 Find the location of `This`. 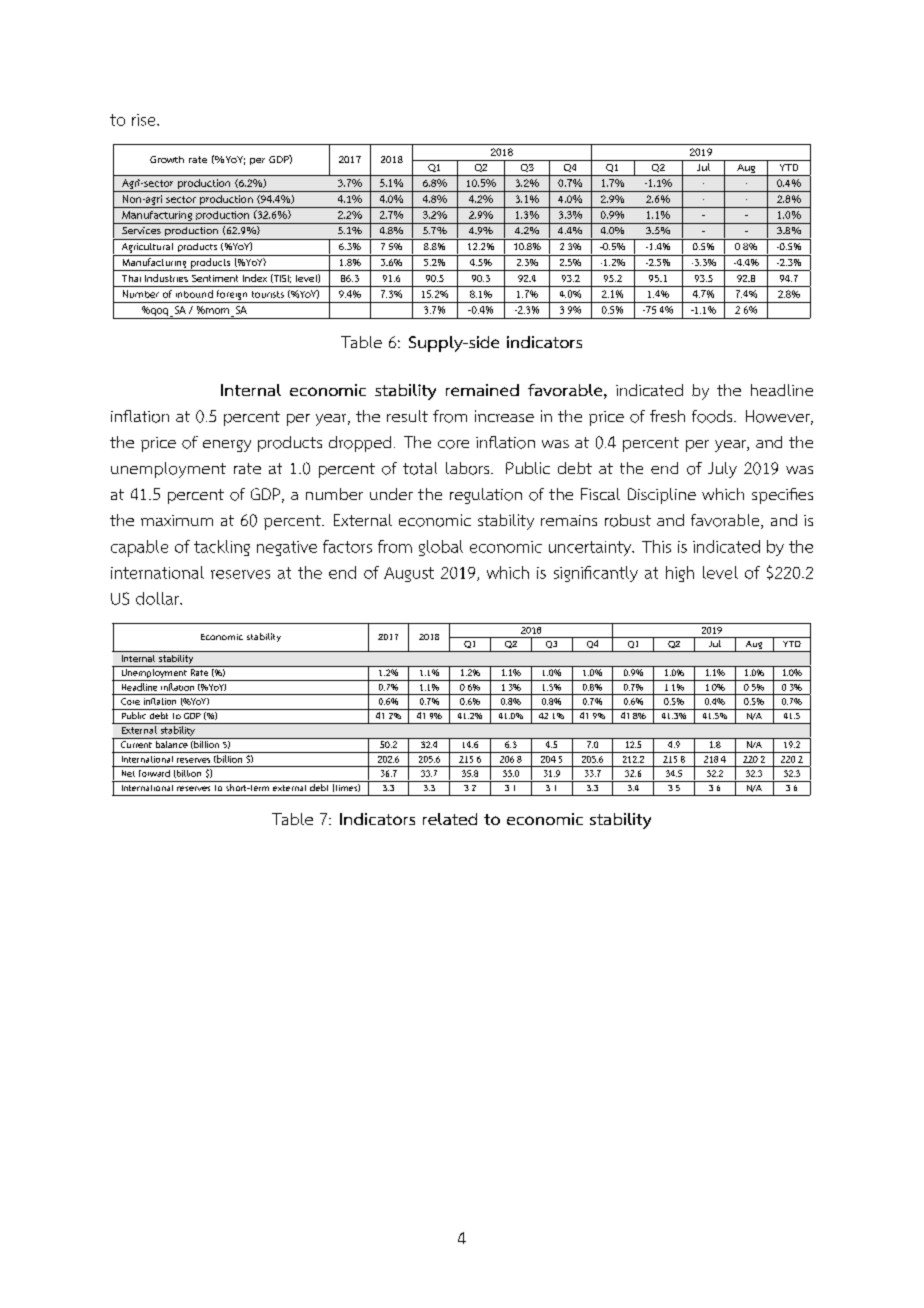

This is located at coordinates (656, 546).
